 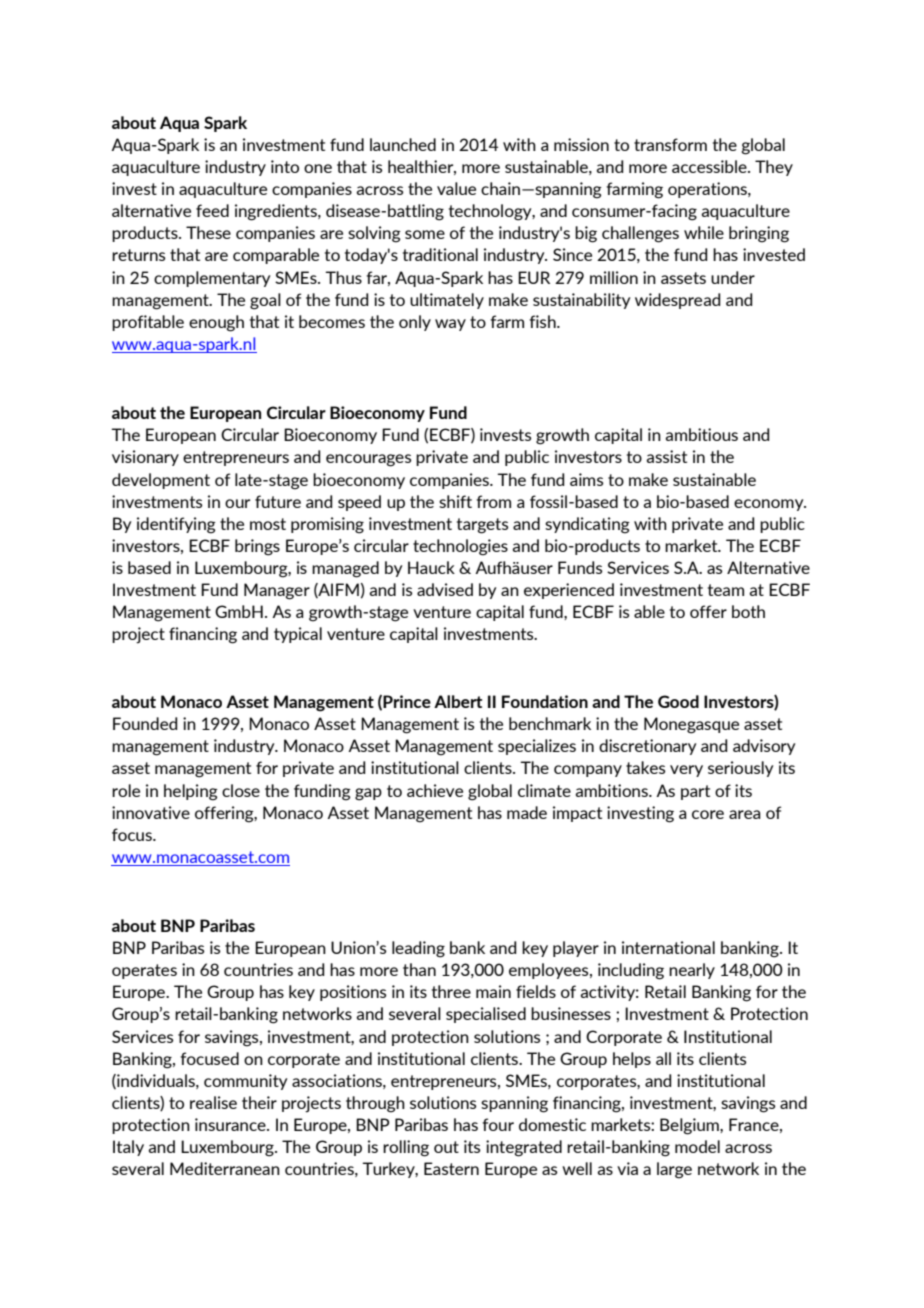 I want to click on achieve, so click(x=435, y=790).
